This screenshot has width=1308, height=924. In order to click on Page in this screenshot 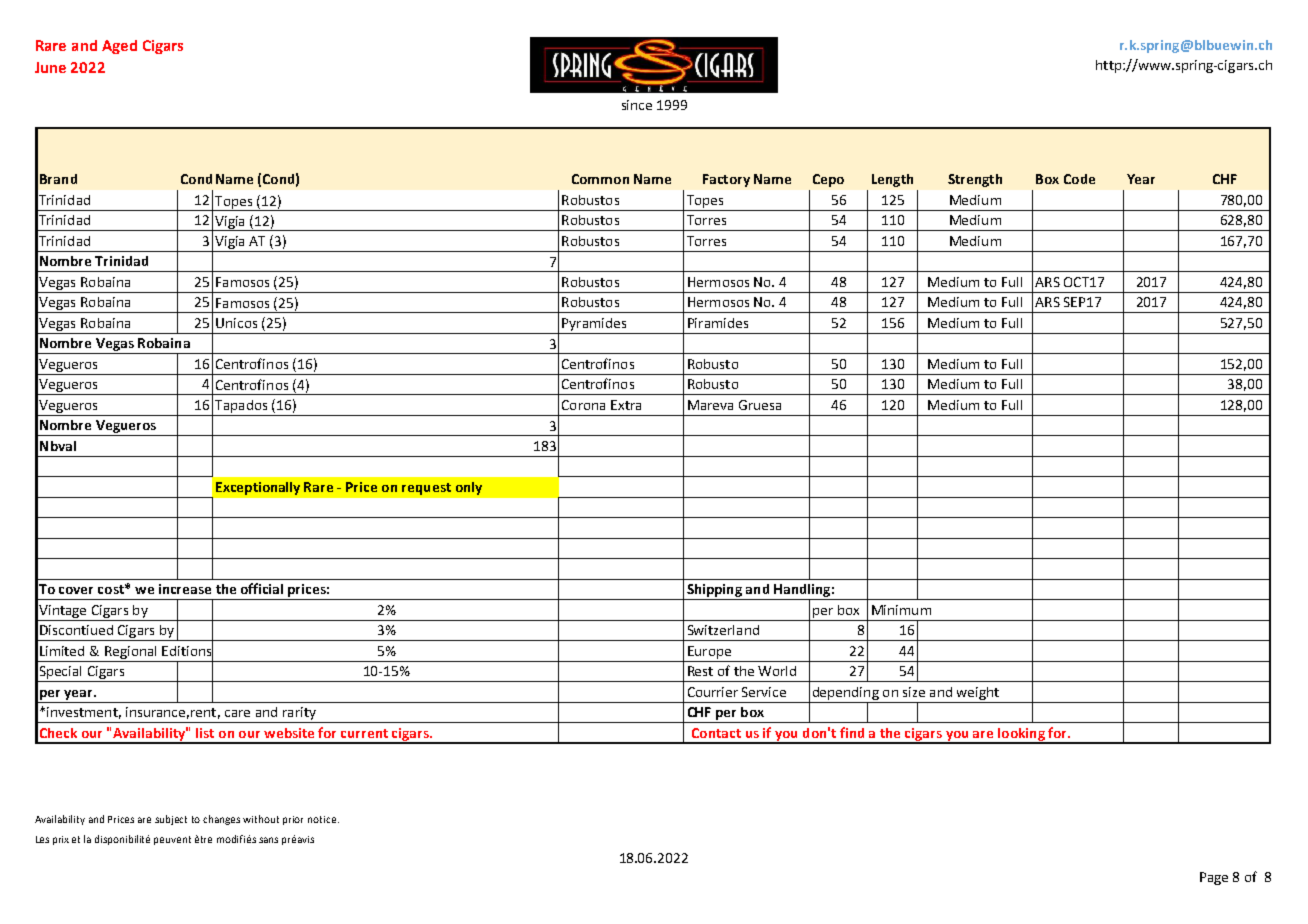, I will do `click(1214, 878)`.
